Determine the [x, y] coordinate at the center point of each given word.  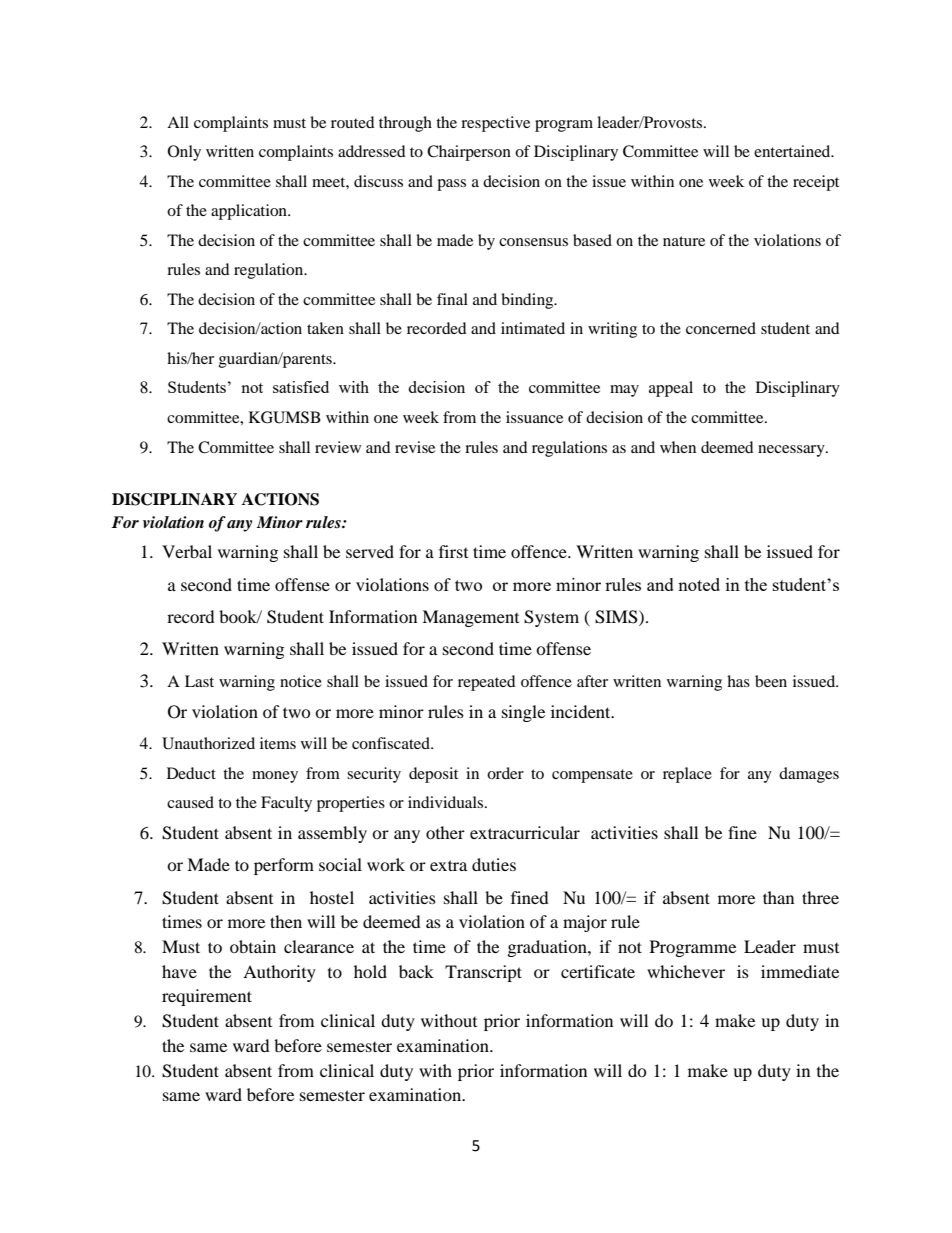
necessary [792, 451]
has [738, 681]
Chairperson [469, 153]
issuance [534, 417]
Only [184, 153]
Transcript [483, 973]
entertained [793, 151]
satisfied [301, 387]
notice [301, 681]
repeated [487, 683]
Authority [279, 973]
